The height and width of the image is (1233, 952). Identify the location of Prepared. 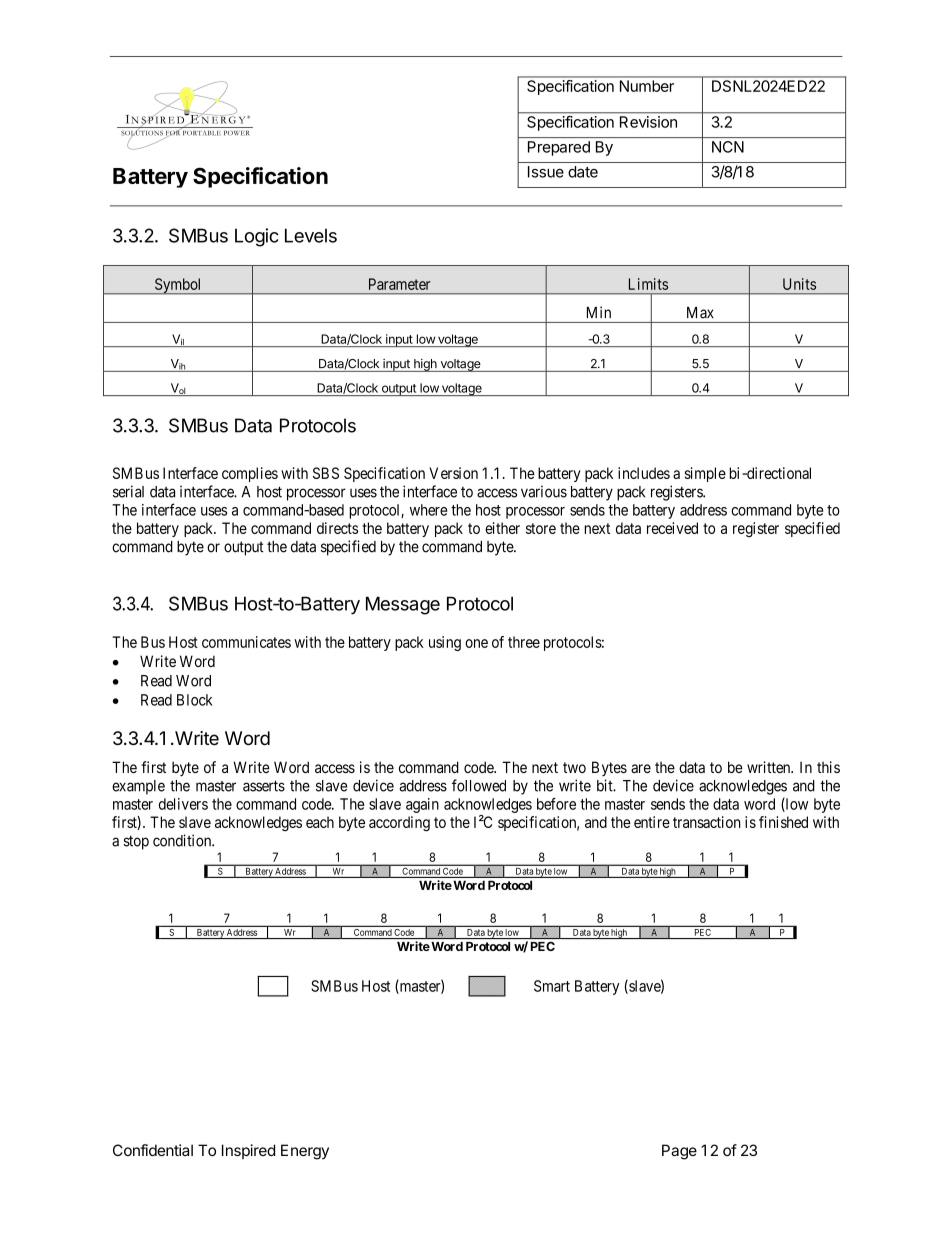
(559, 148).
